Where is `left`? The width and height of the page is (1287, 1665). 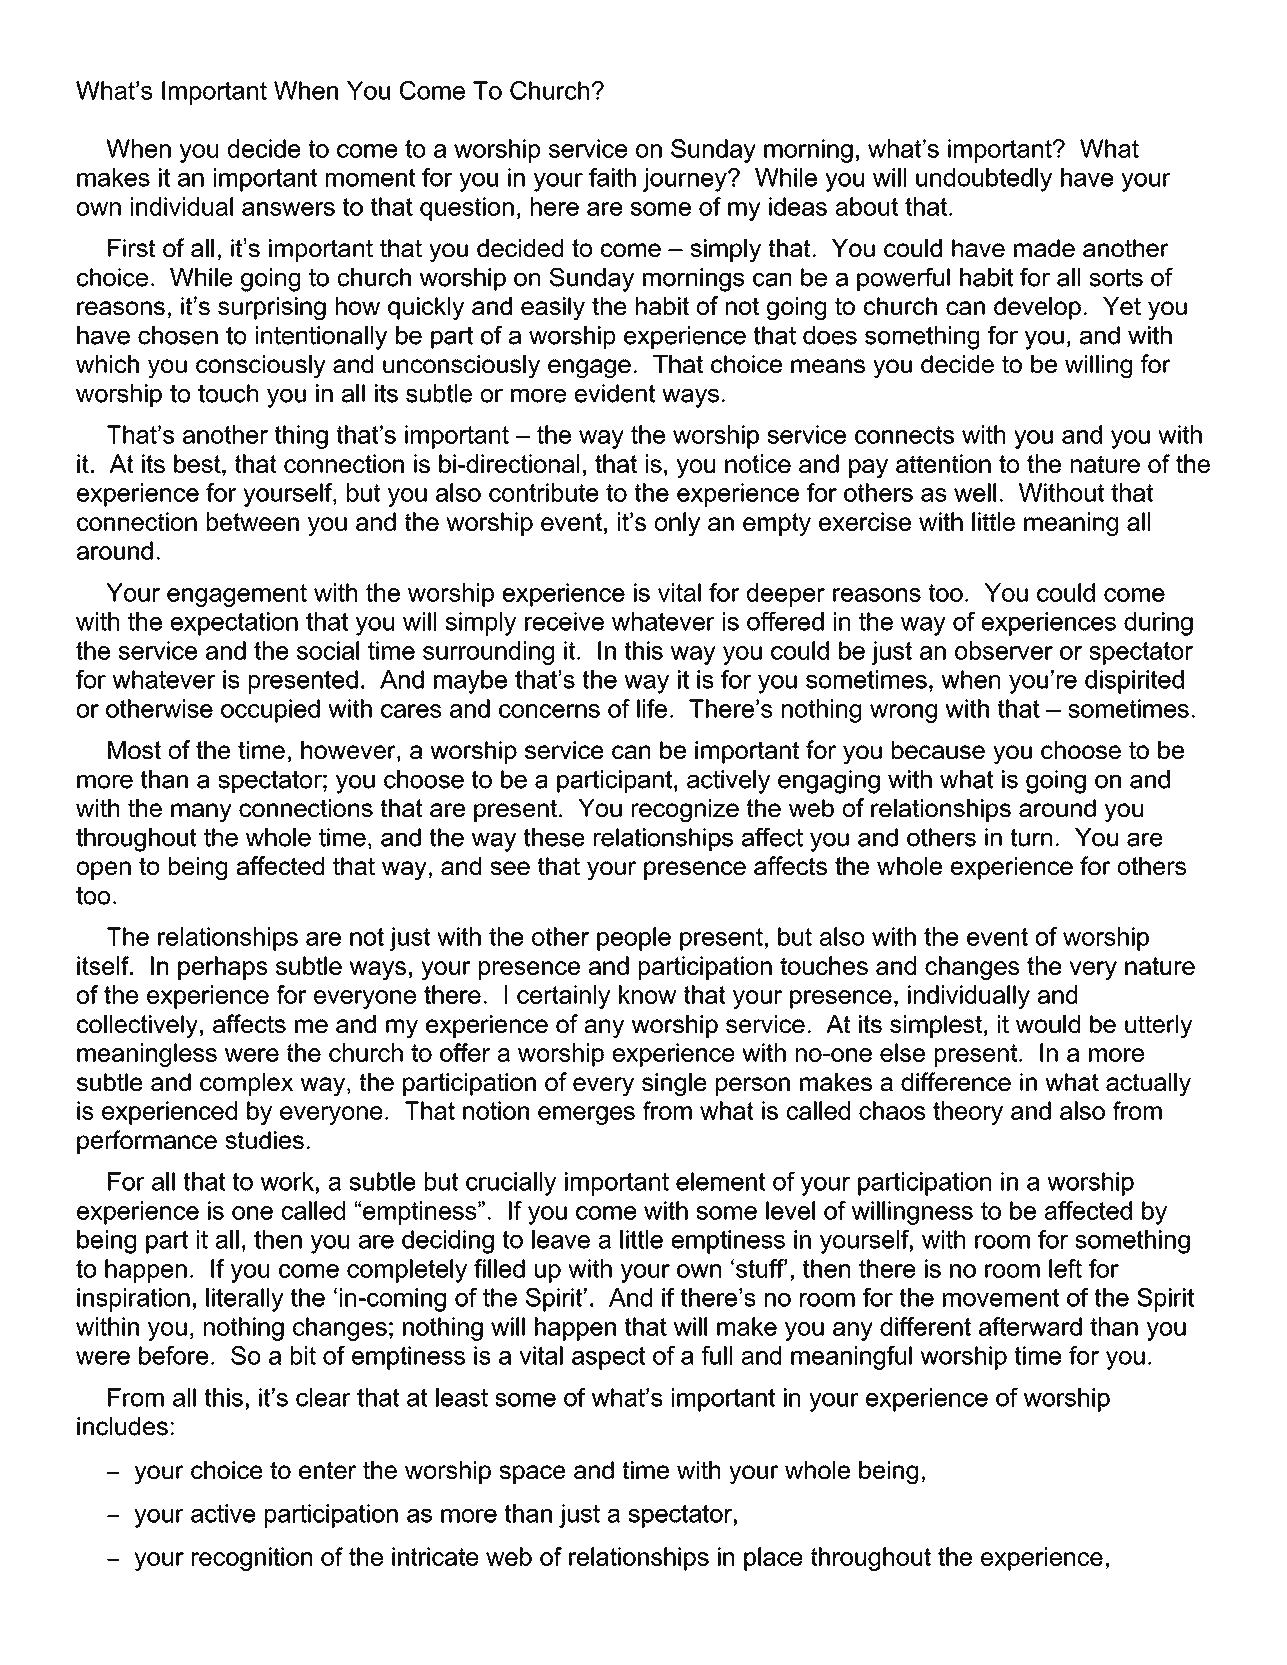
left is located at coordinates (1065, 1268).
